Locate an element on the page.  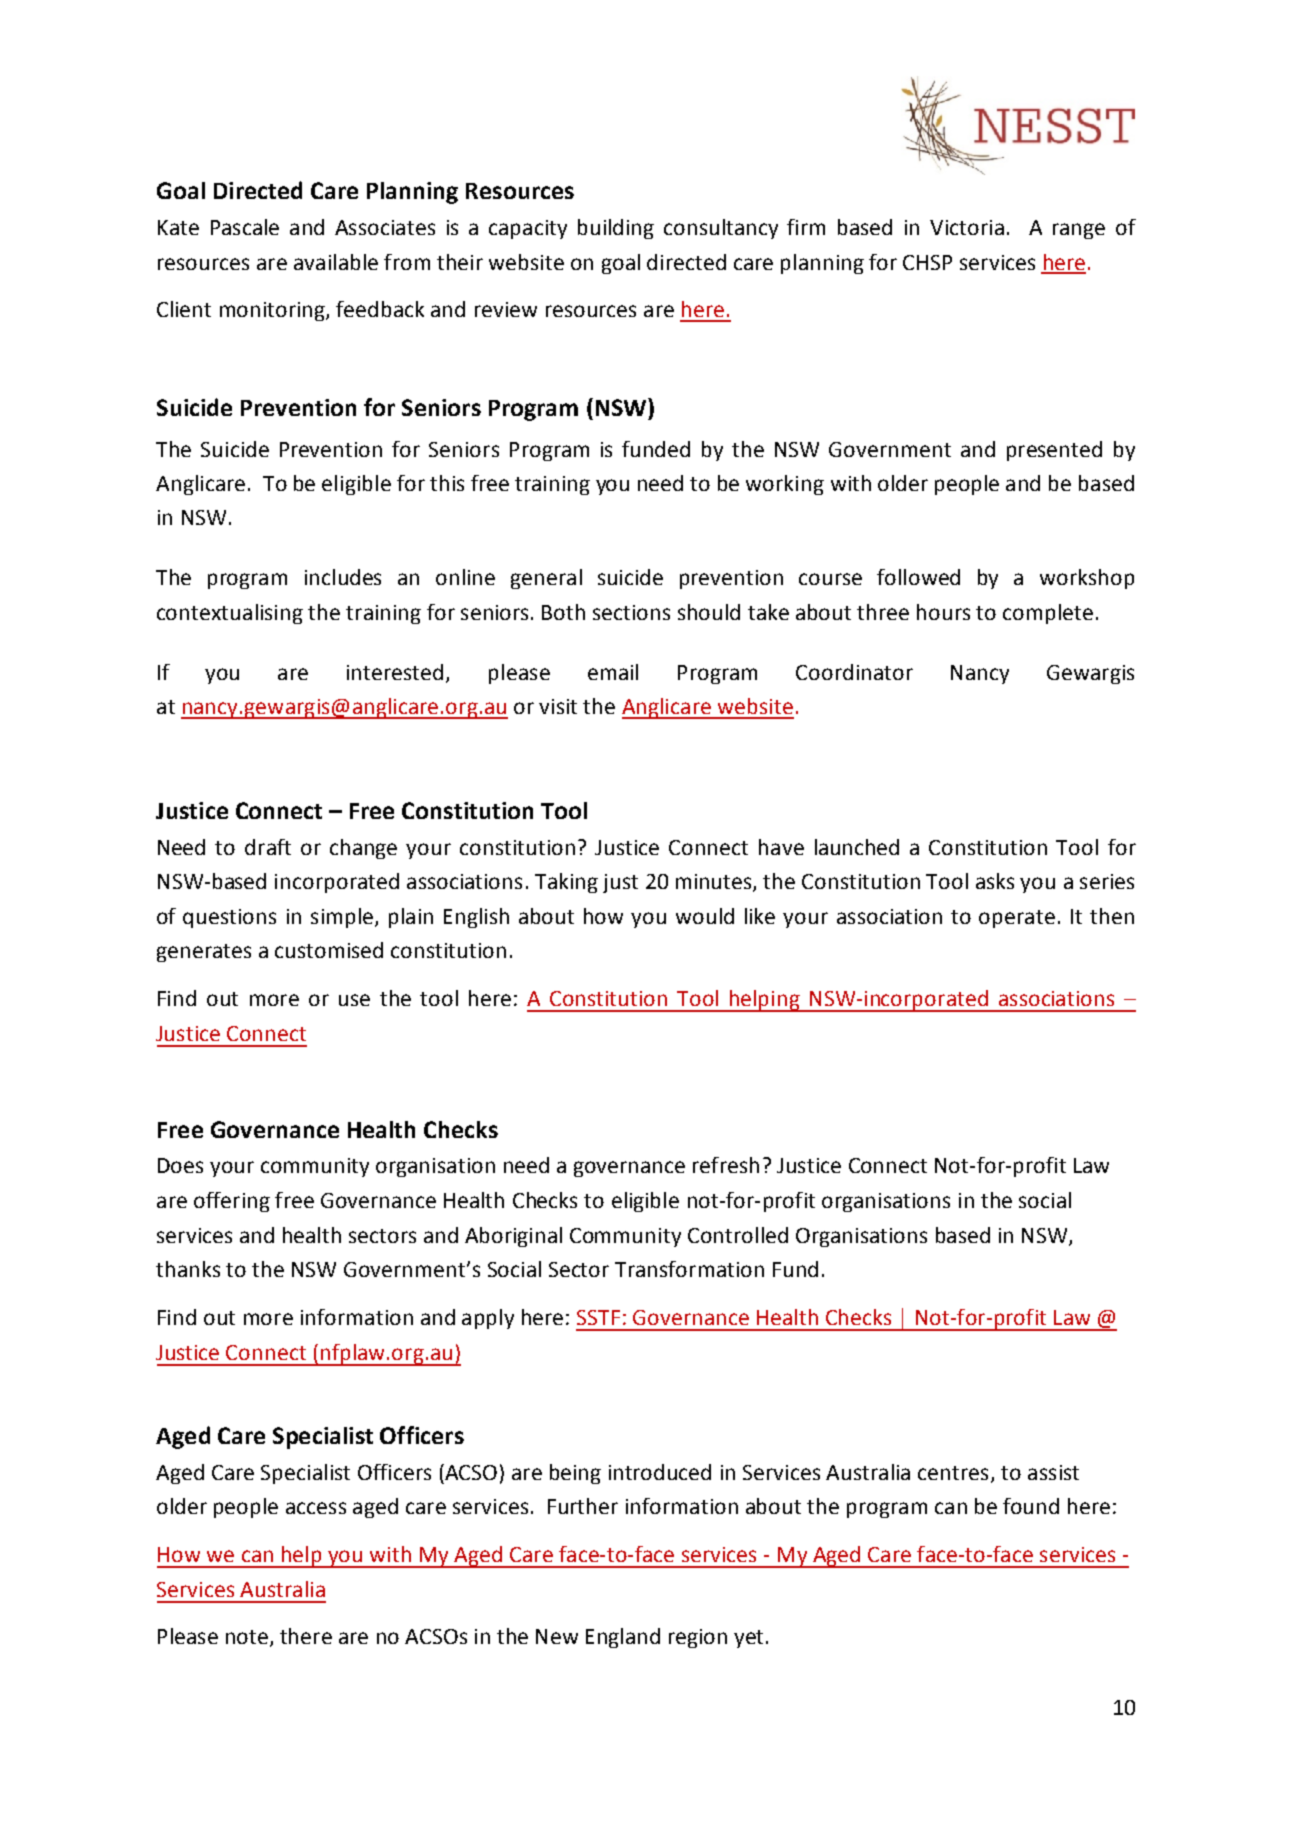
Controlled is located at coordinates (738, 1235).
